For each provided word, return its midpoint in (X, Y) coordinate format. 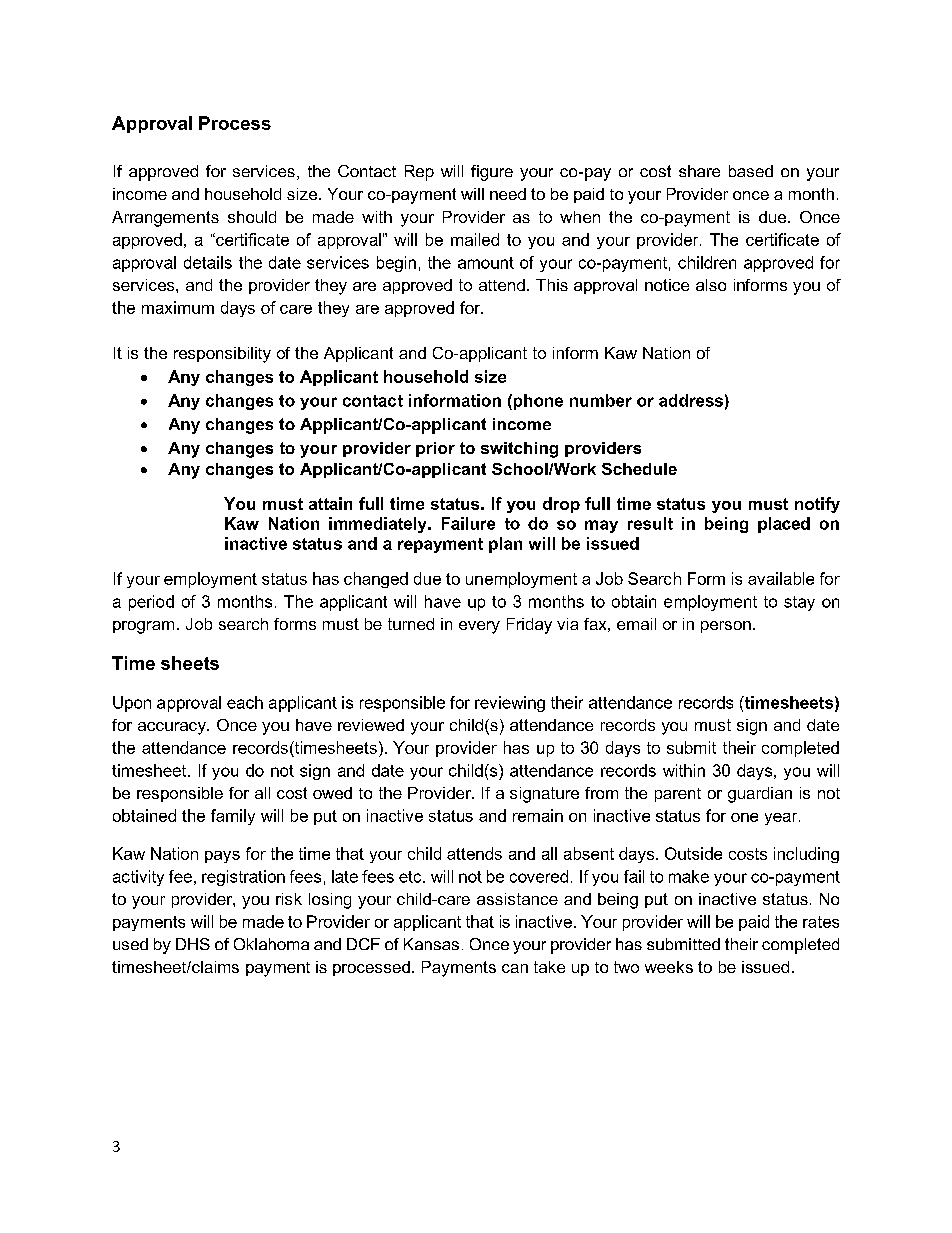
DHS (193, 944)
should (252, 217)
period (151, 603)
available (781, 578)
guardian (760, 795)
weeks (669, 967)
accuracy (173, 728)
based (751, 171)
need (508, 194)
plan (505, 545)
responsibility (222, 355)
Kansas (431, 944)
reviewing (510, 704)
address (691, 400)
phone (537, 402)
